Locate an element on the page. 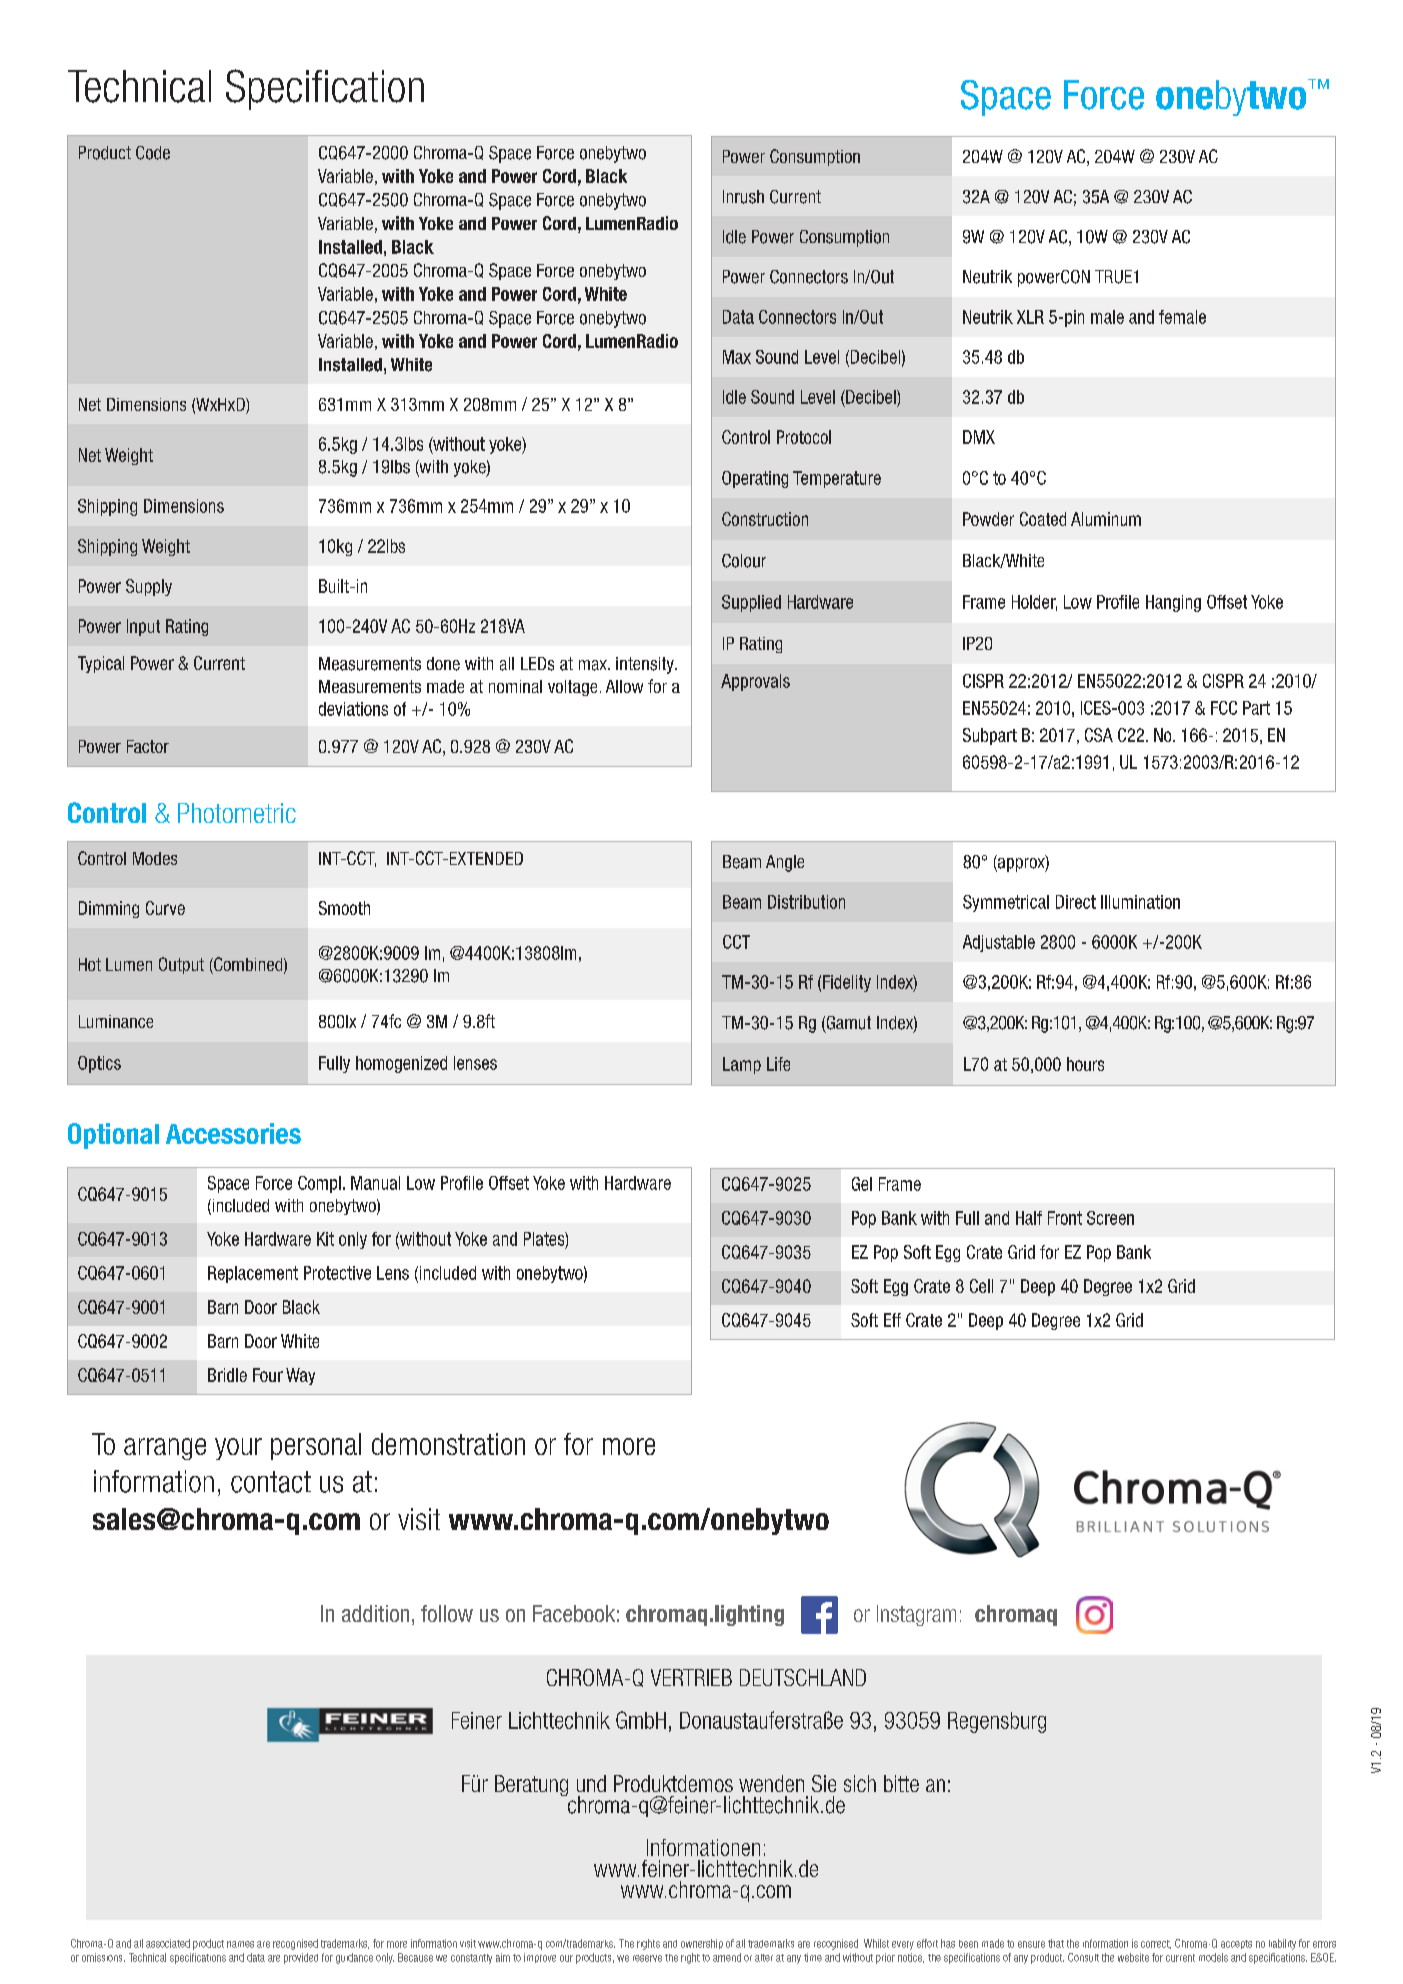 The height and width of the image is (1984, 1403). ownership is located at coordinates (702, 1944).
